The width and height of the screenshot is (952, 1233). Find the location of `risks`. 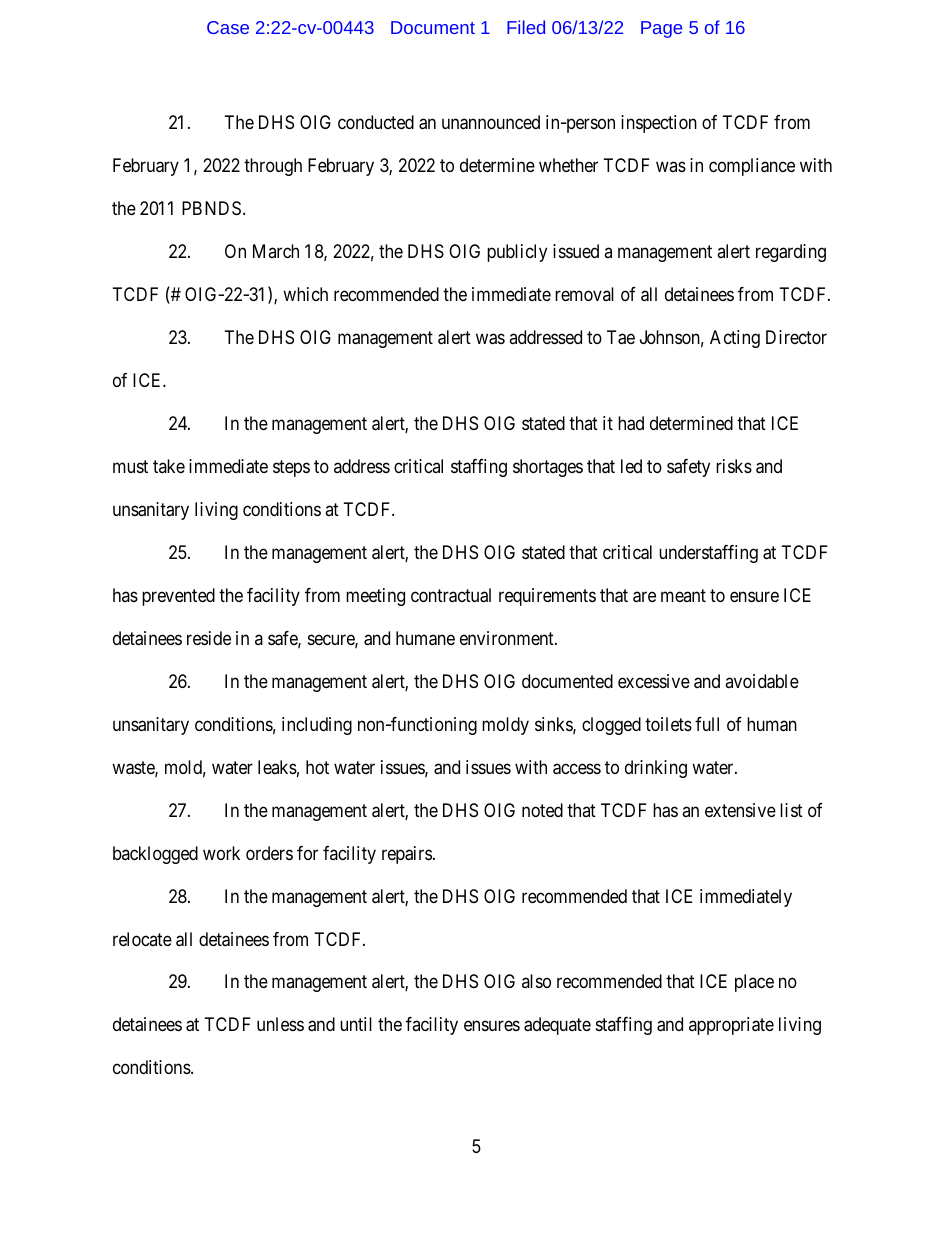

risks is located at coordinates (734, 466).
